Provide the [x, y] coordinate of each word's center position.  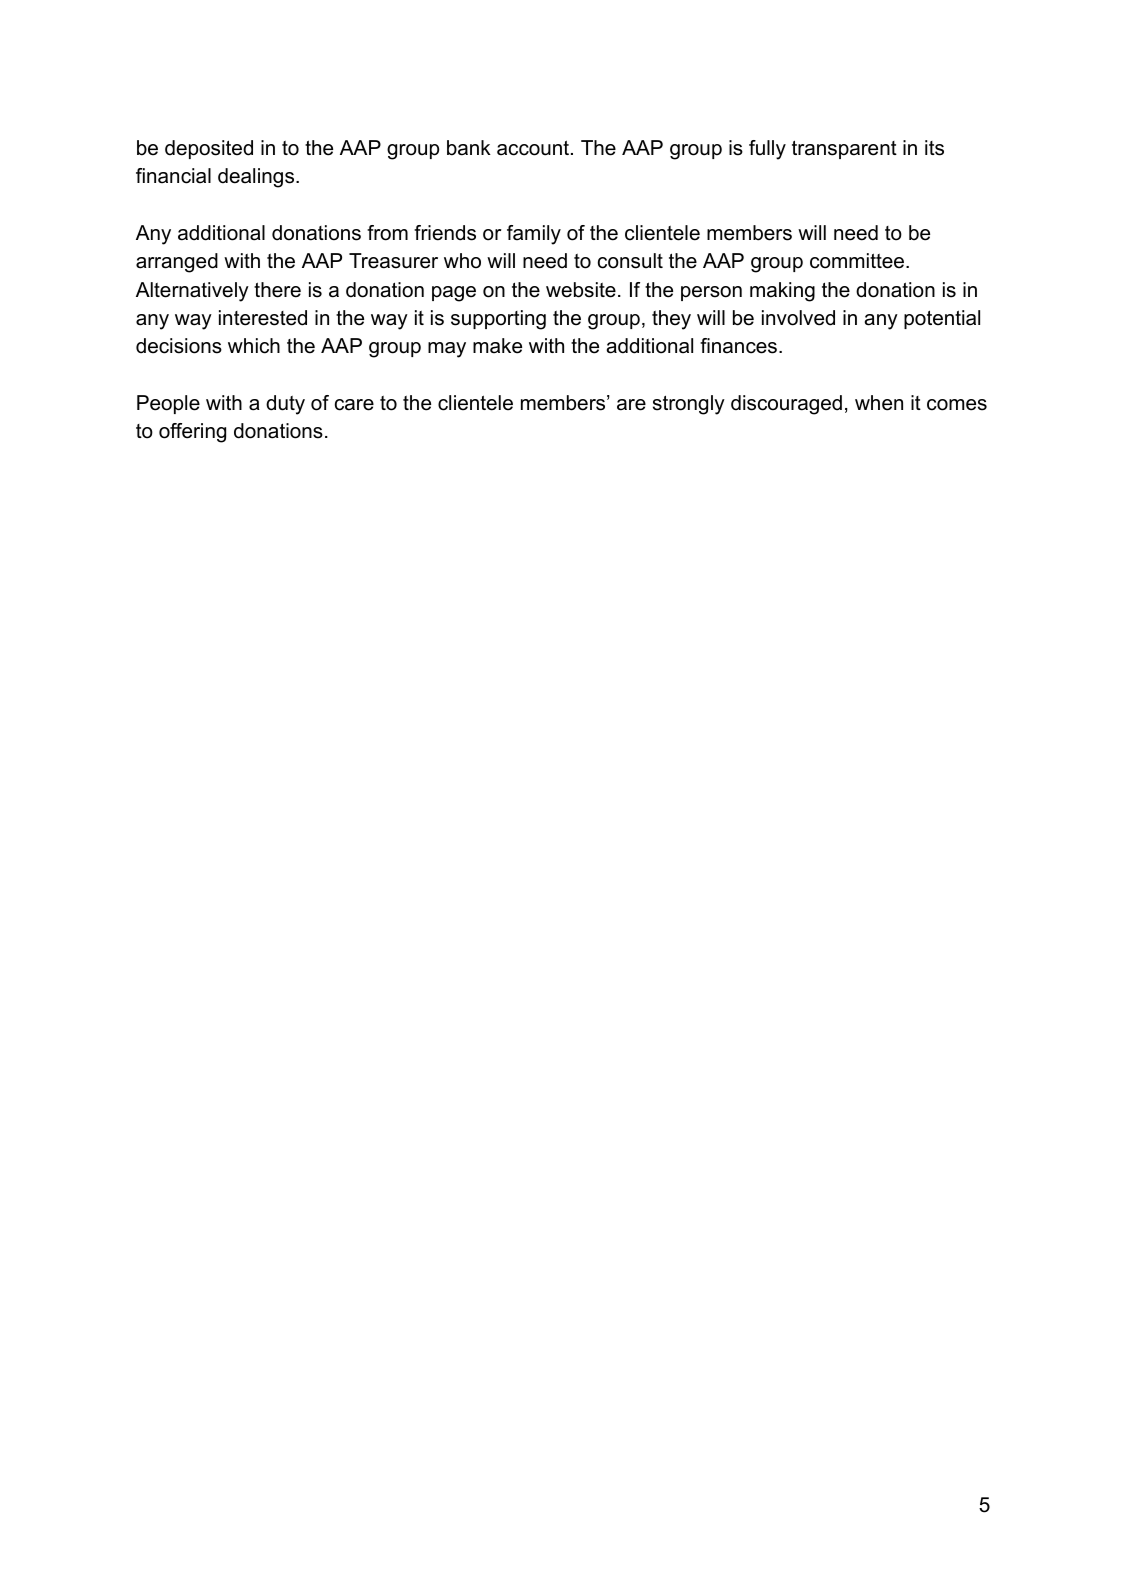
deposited [209, 149]
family [534, 235]
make [497, 346]
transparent [844, 149]
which [254, 346]
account [534, 148]
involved [798, 318]
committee [858, 261]
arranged [177, 263]
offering [192, 433]
